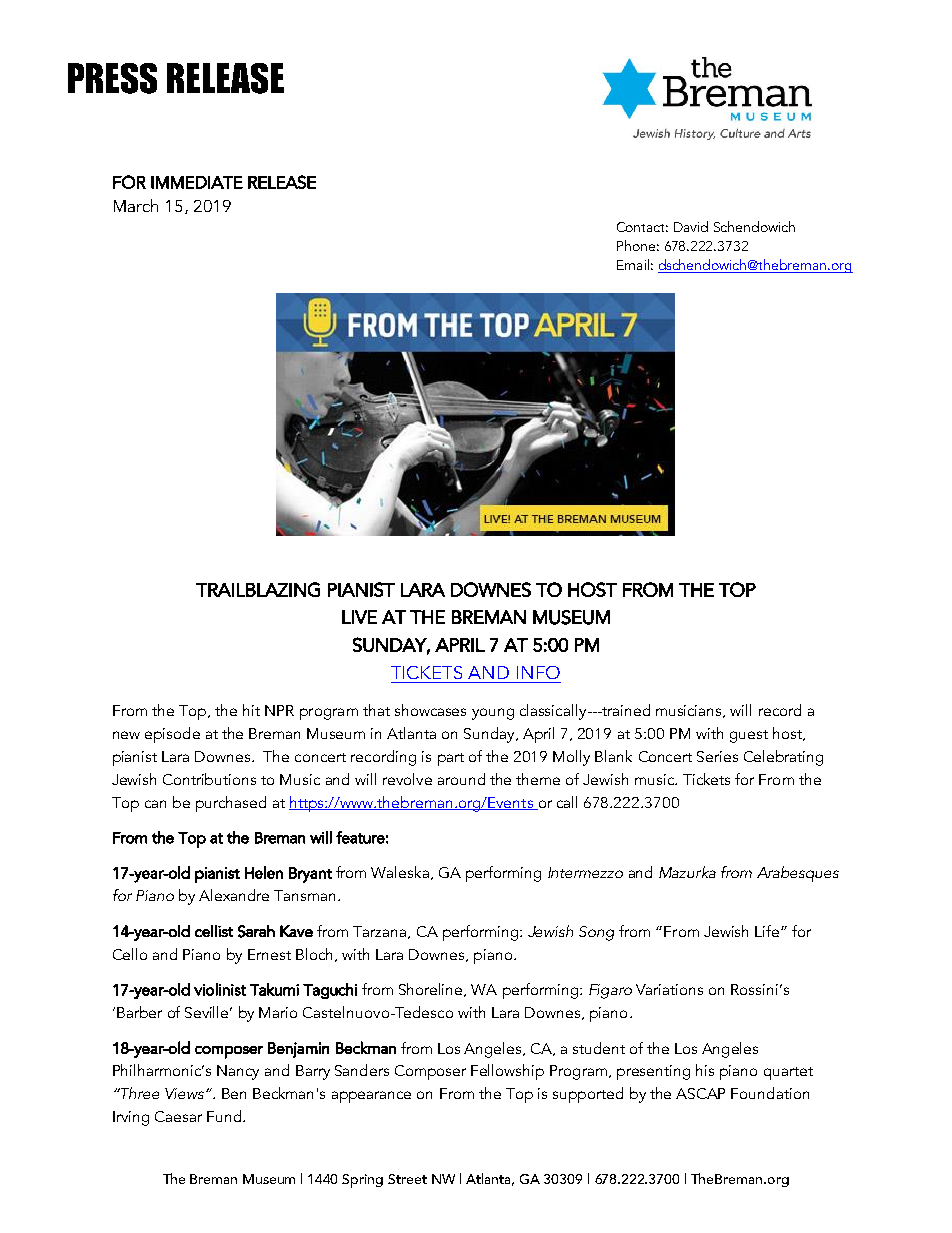 The image size is (952, 1233). Describe the element at coordinates (642, 227) in the screenshot. I see `Contact` at that location.
